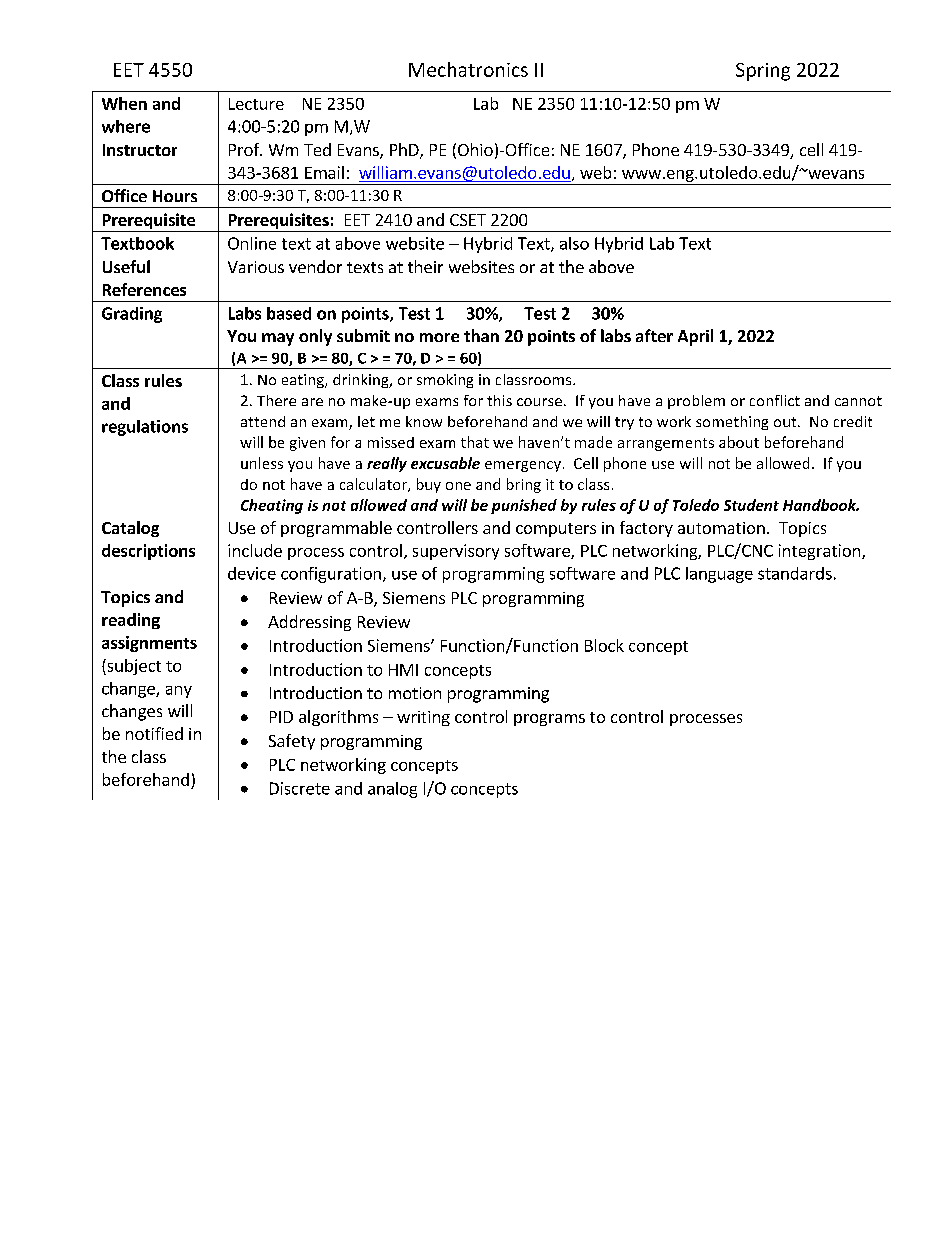 This page has height=1233, width=952. Describe the element at coordinates (549, 720) in the page. I see `programs` at that location.
